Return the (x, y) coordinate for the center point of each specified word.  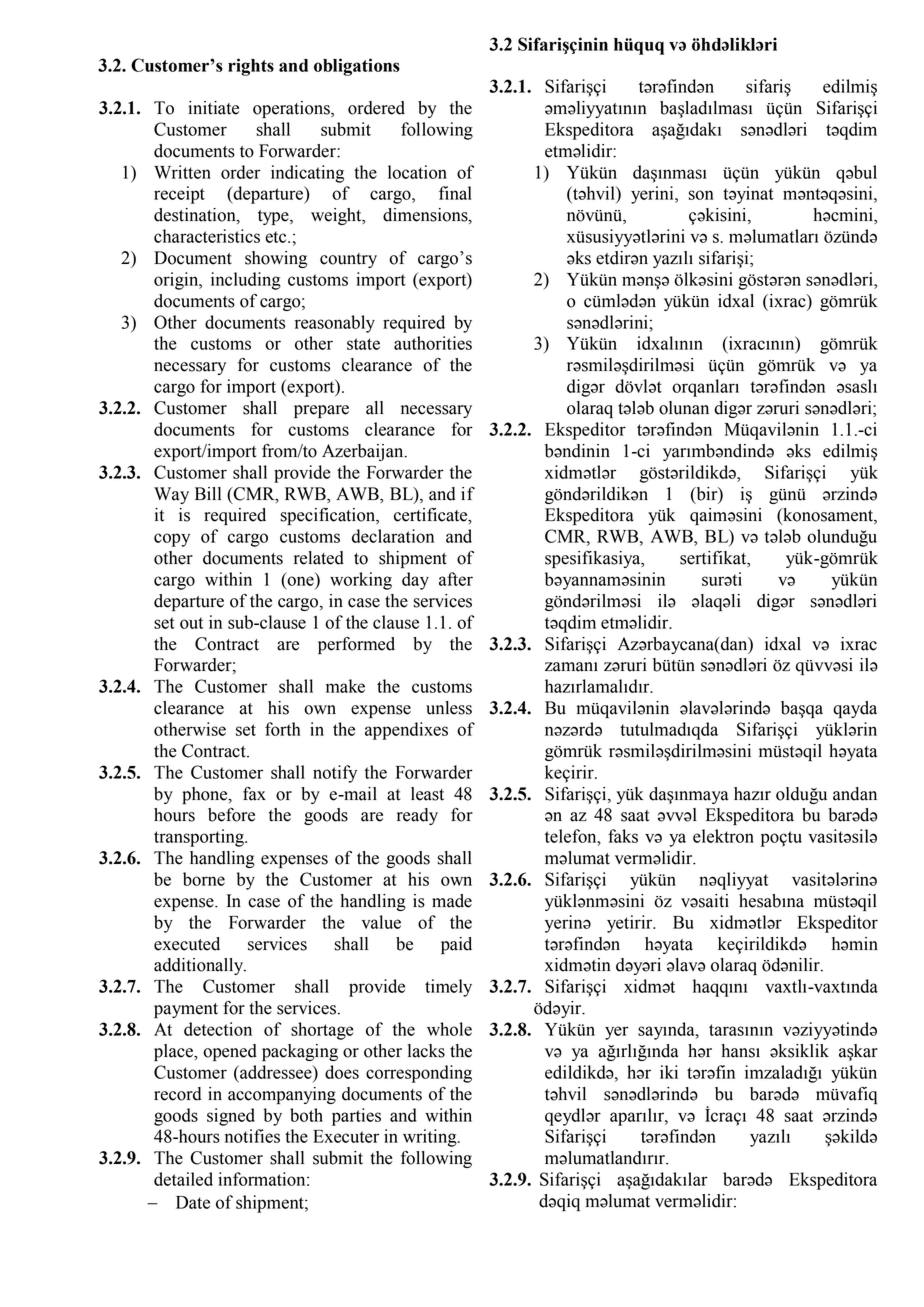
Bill (208, 493)
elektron (723, 836)
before (231, 815)
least (427, 794)
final (455, 193)
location (417, 172)
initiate (213, 108)
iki (669, 1072)
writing (431, 1138)
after (456, 579)
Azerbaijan (364, 452)
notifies (252, 1136)
